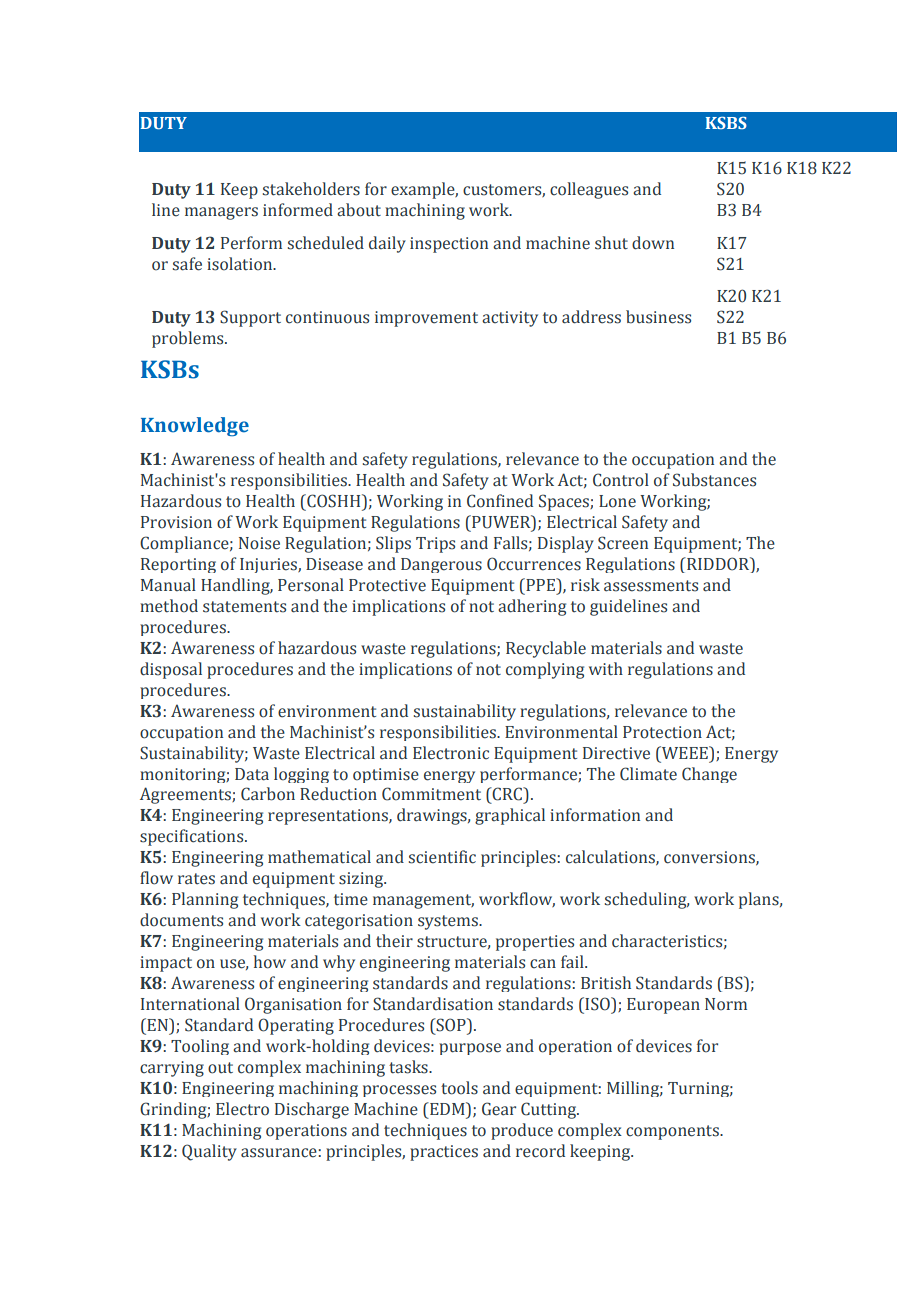  What do you see at coordinates (209, 1152) in the image?
I see `Quality` at bounding box center [209, 1152].
